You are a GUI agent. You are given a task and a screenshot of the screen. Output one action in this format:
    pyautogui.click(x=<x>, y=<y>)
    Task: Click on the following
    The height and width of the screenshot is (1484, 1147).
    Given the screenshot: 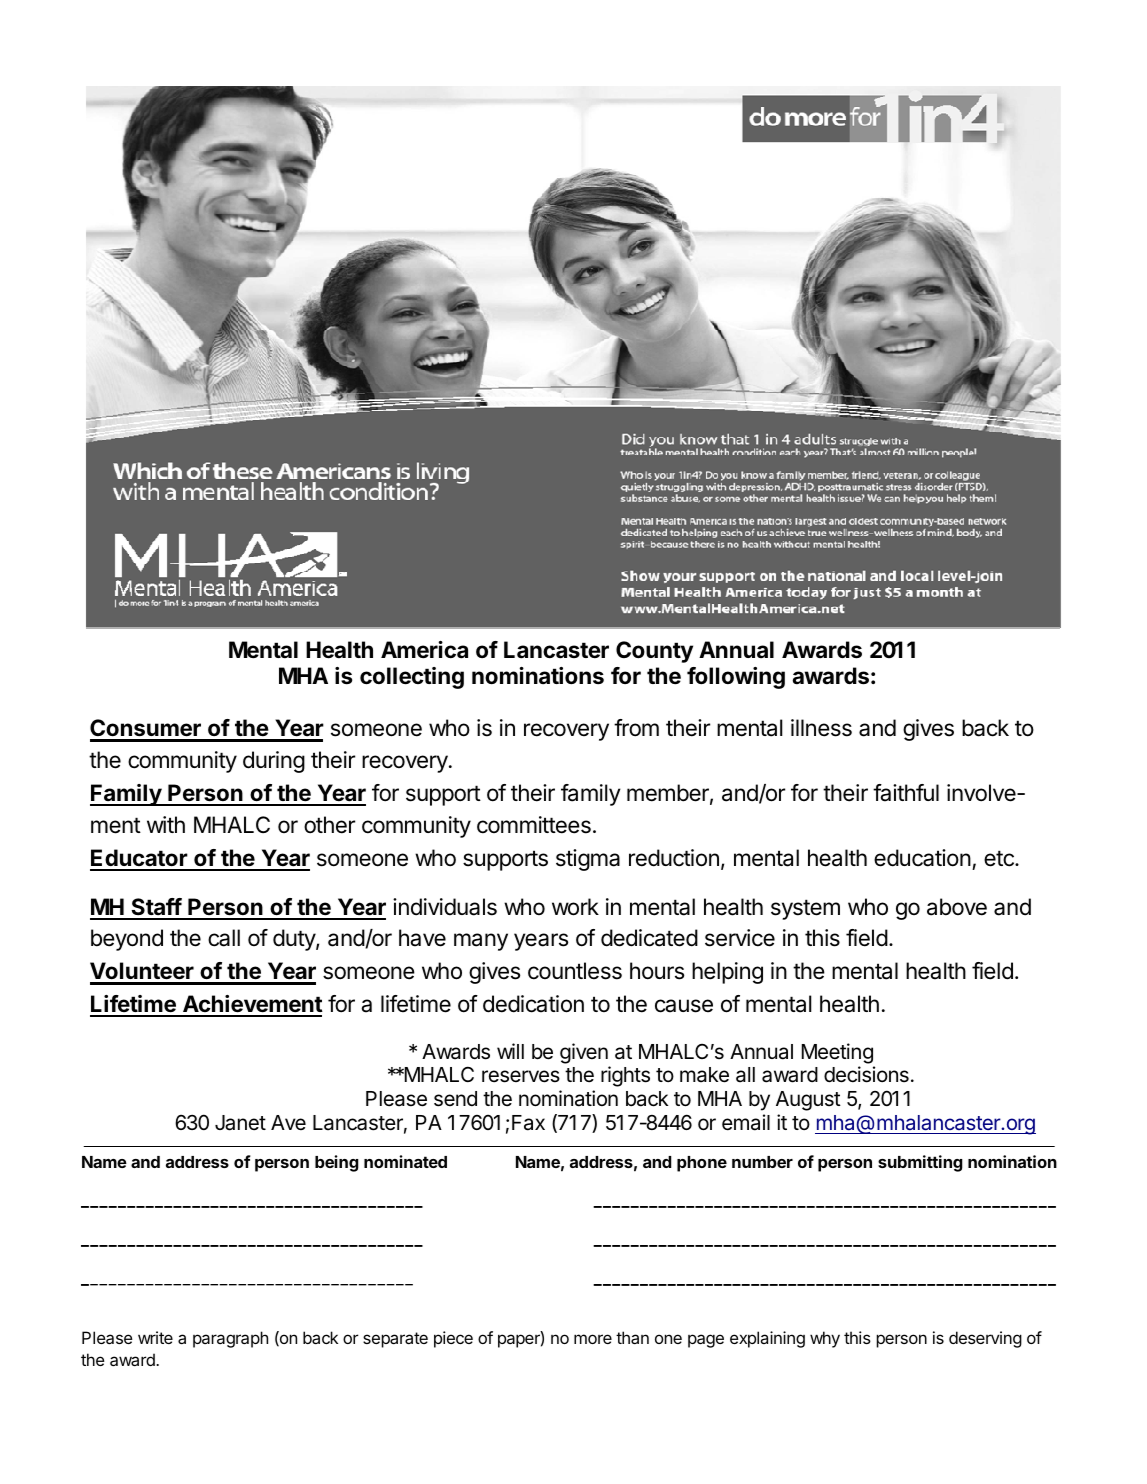 What is the action you would take?
    pyautogui.click(x=736, y=678)
